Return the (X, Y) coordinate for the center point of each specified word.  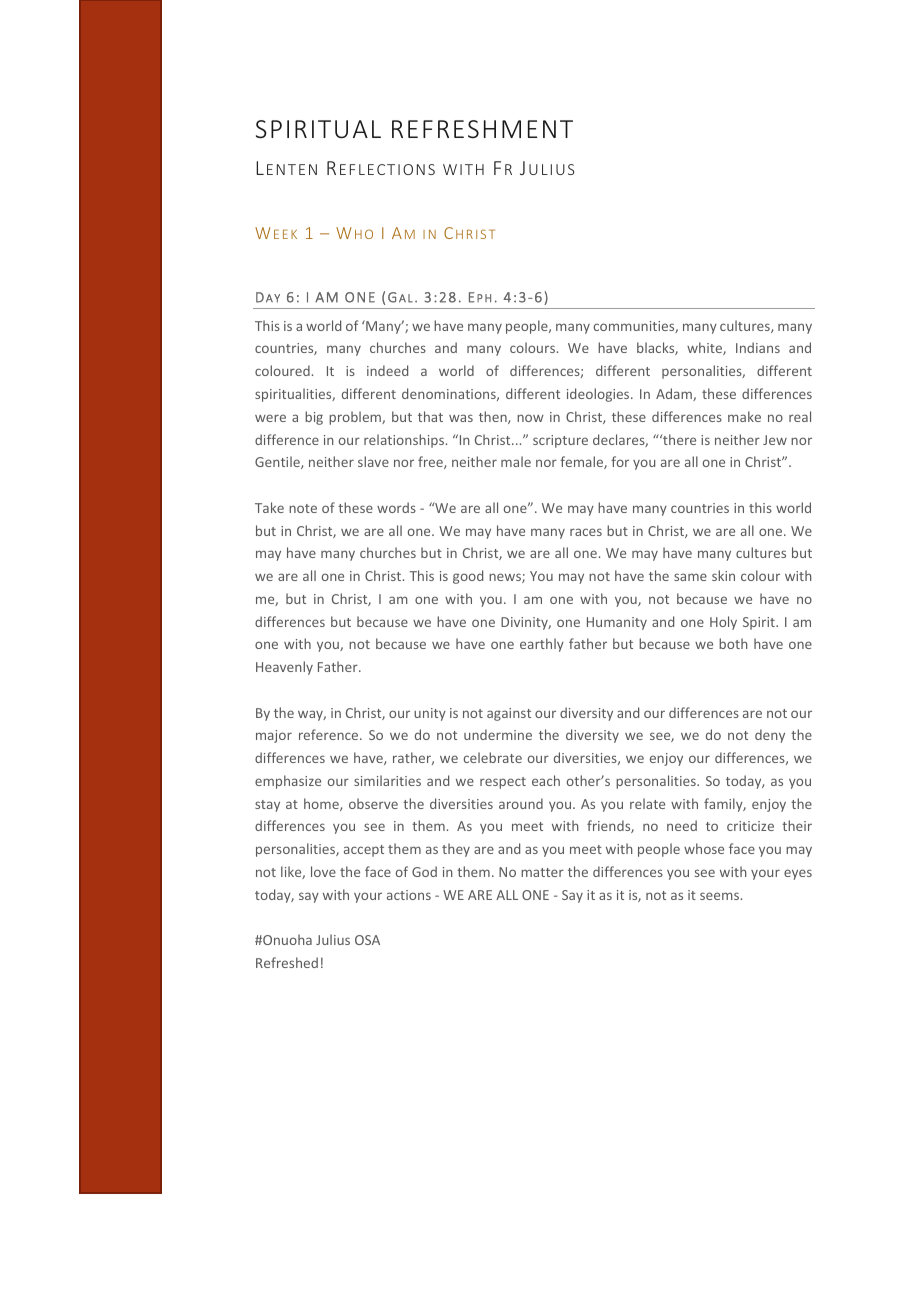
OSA (367, 940)
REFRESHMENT (482, 129)
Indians (758, 347)
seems (719, 896)
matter (542, 872)
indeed (387, 370)
